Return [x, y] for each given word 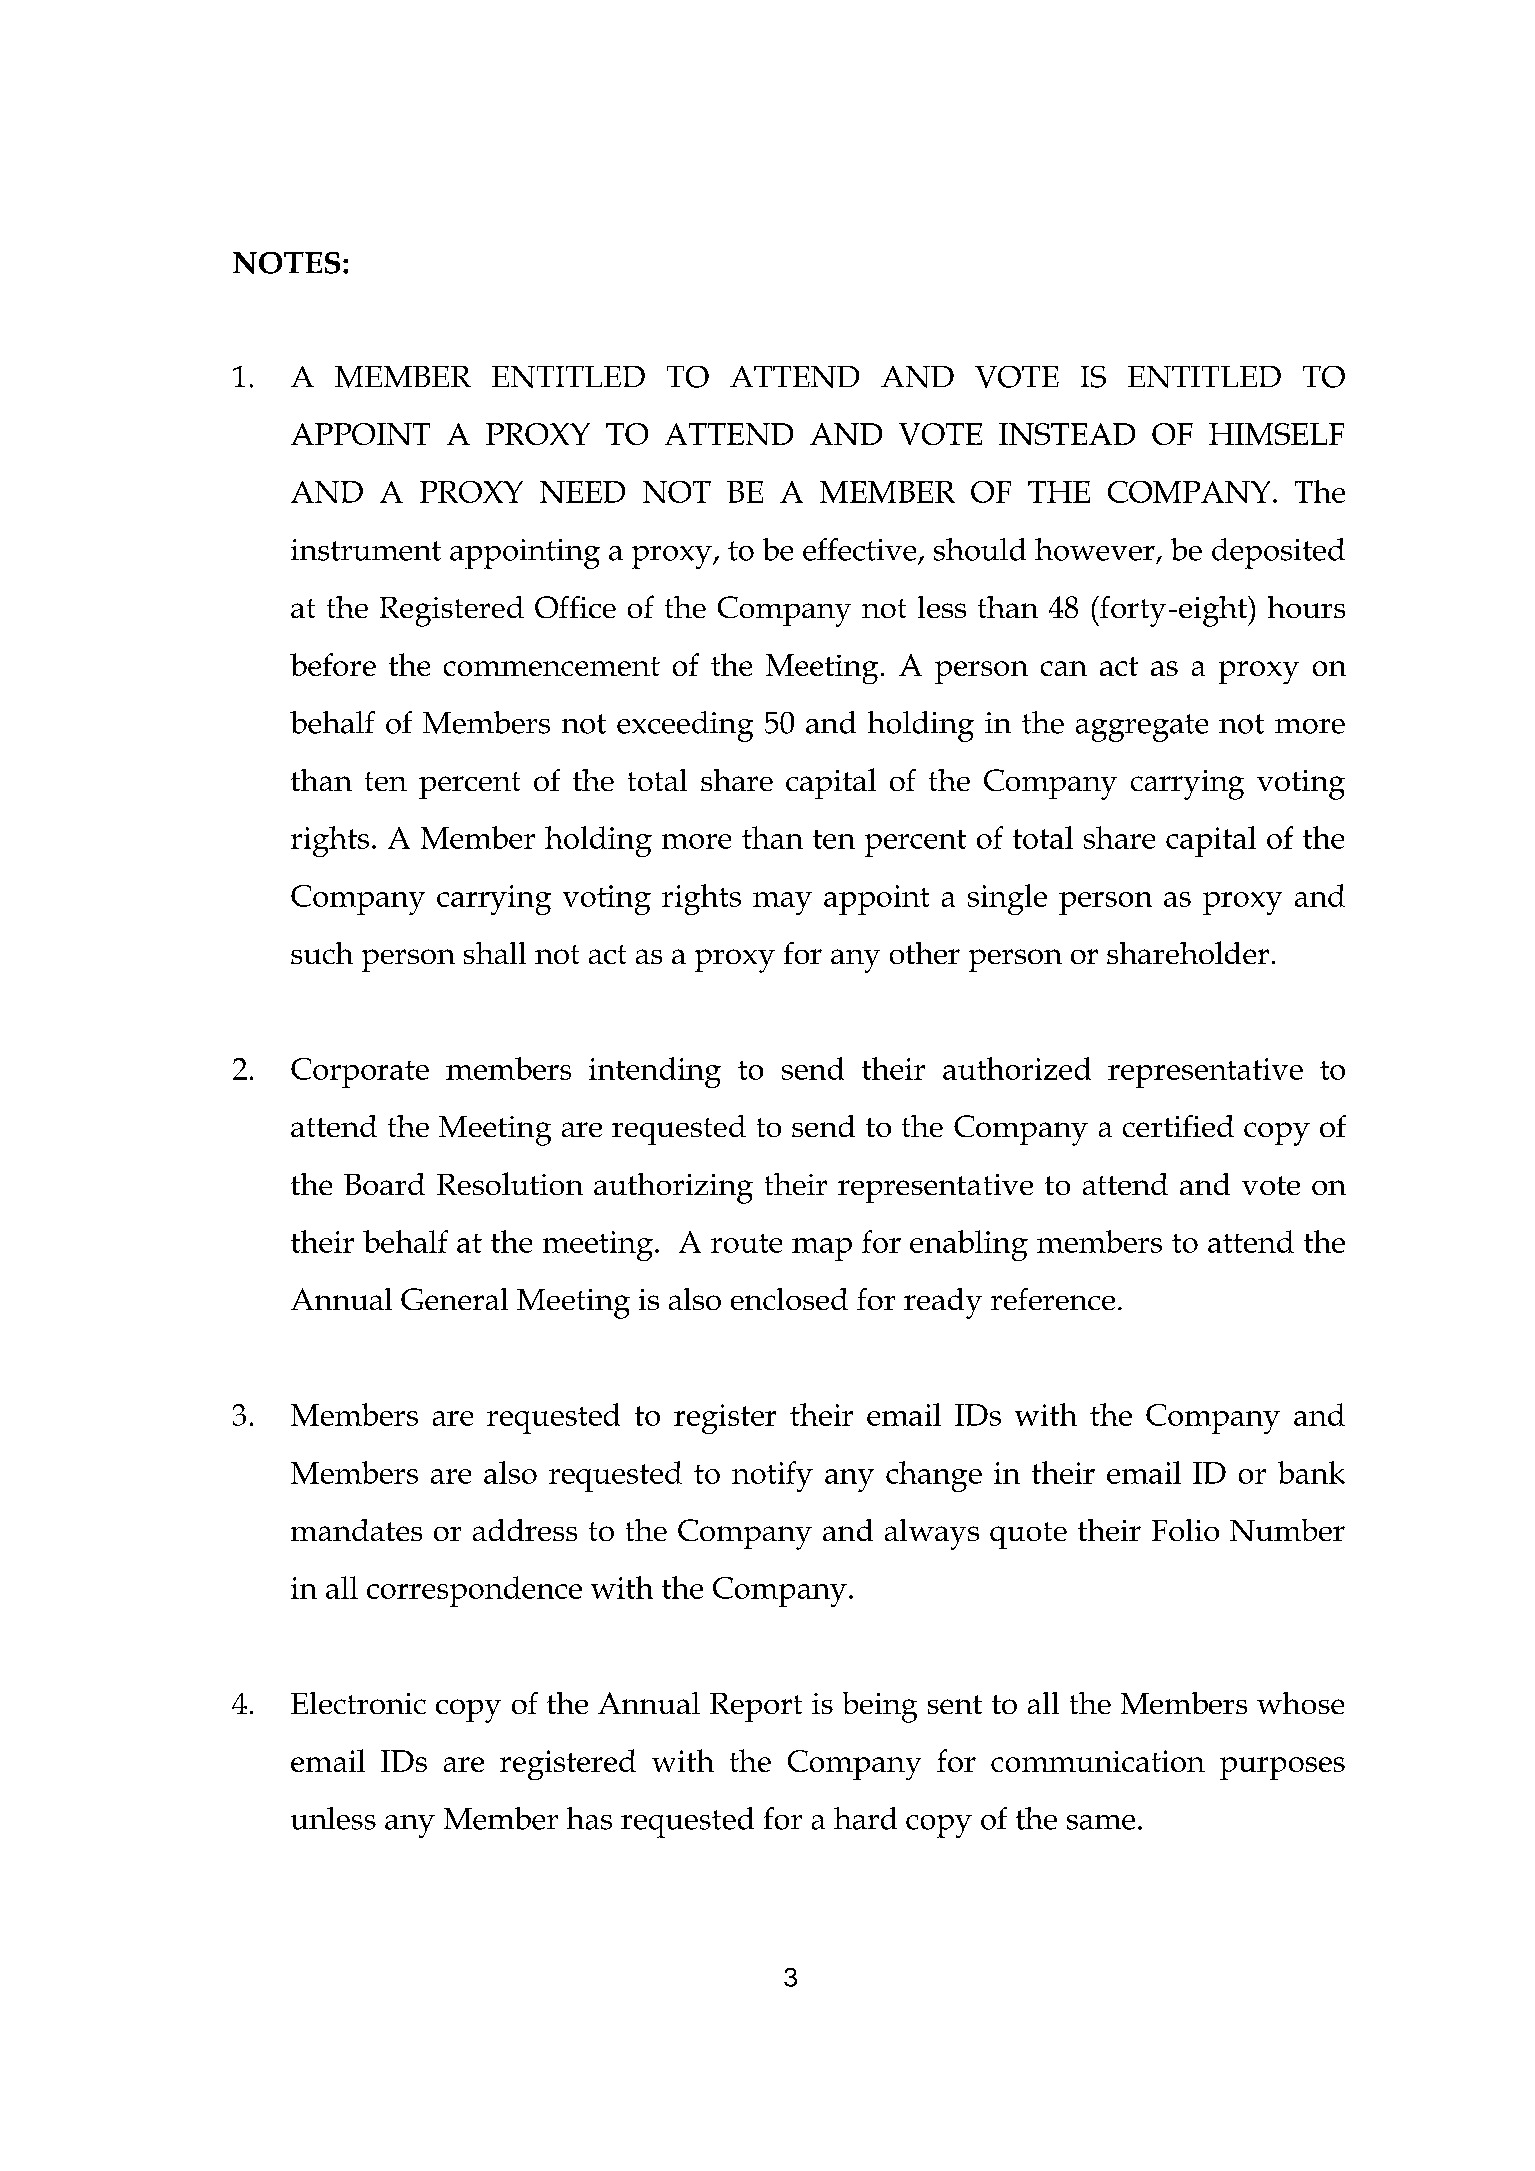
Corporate [360, 1073]
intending [655, 1072]
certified [1178, 1126]
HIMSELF [1276, 434]
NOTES [286, 263]
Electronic [358, 1703]
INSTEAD [1067, 434]
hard [865, 1818]
